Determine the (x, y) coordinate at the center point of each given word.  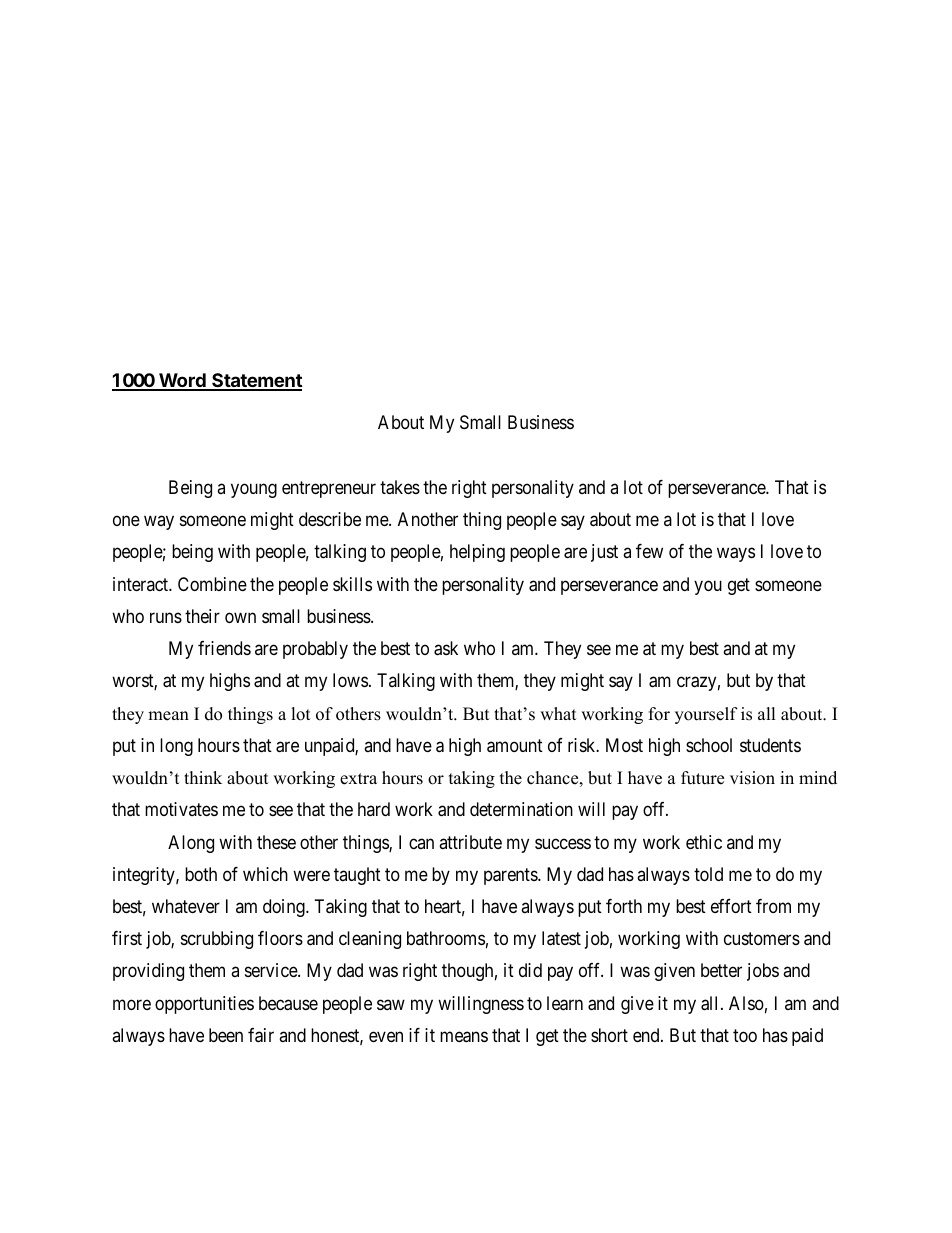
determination (521, 809)
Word (182, 381)
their (202, 616)
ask (446, 648)
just (604, 553)
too (745, 1035)
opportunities (204, 1005)
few (649, 551)
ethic (704, 842)
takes (400, 487)
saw (391, 1004)
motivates (181, 809)
